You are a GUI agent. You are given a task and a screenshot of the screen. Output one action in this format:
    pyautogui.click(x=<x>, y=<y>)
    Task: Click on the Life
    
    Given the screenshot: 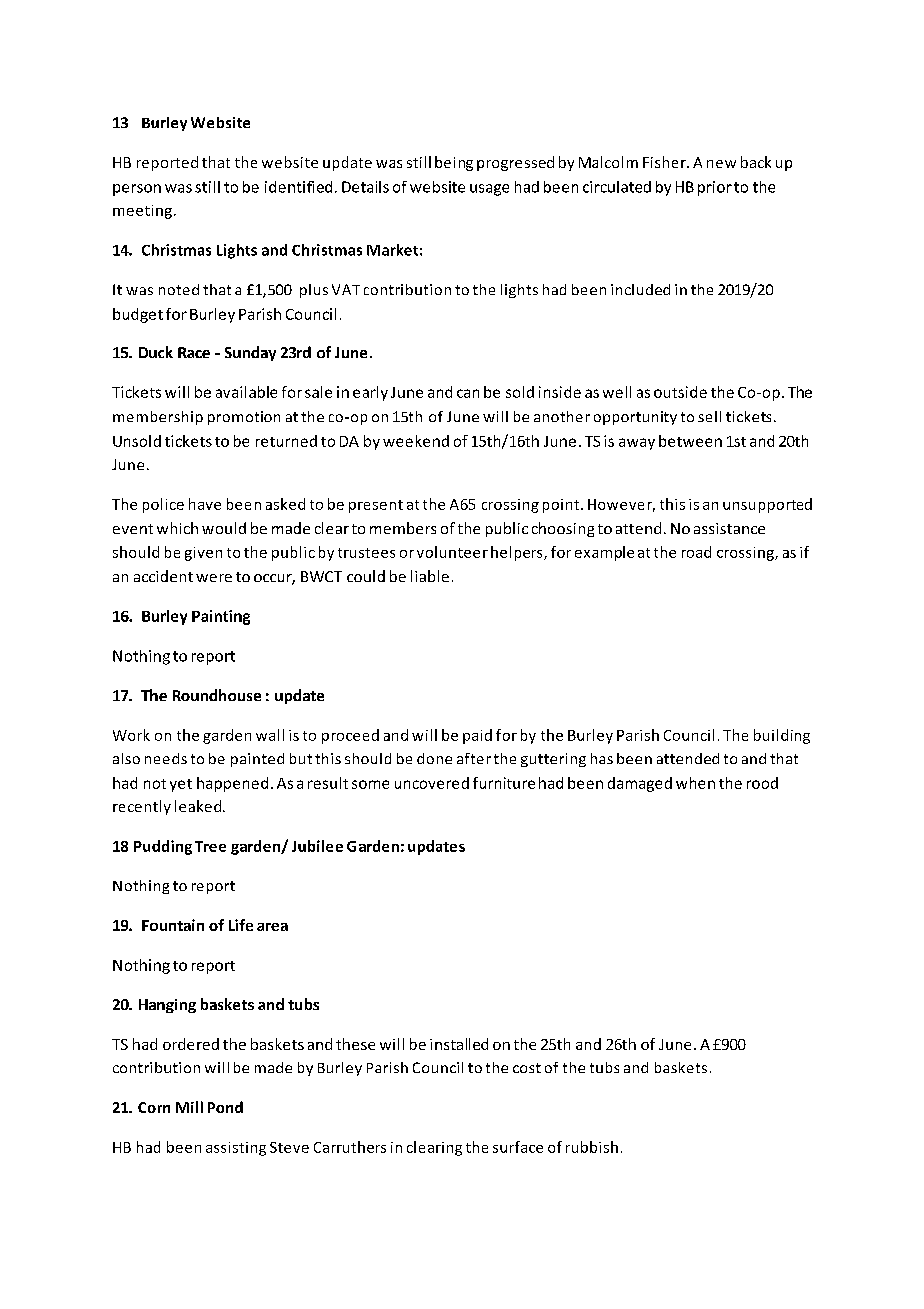 What is the action you would take?
    pyautogui.click(x=241, y=925)
